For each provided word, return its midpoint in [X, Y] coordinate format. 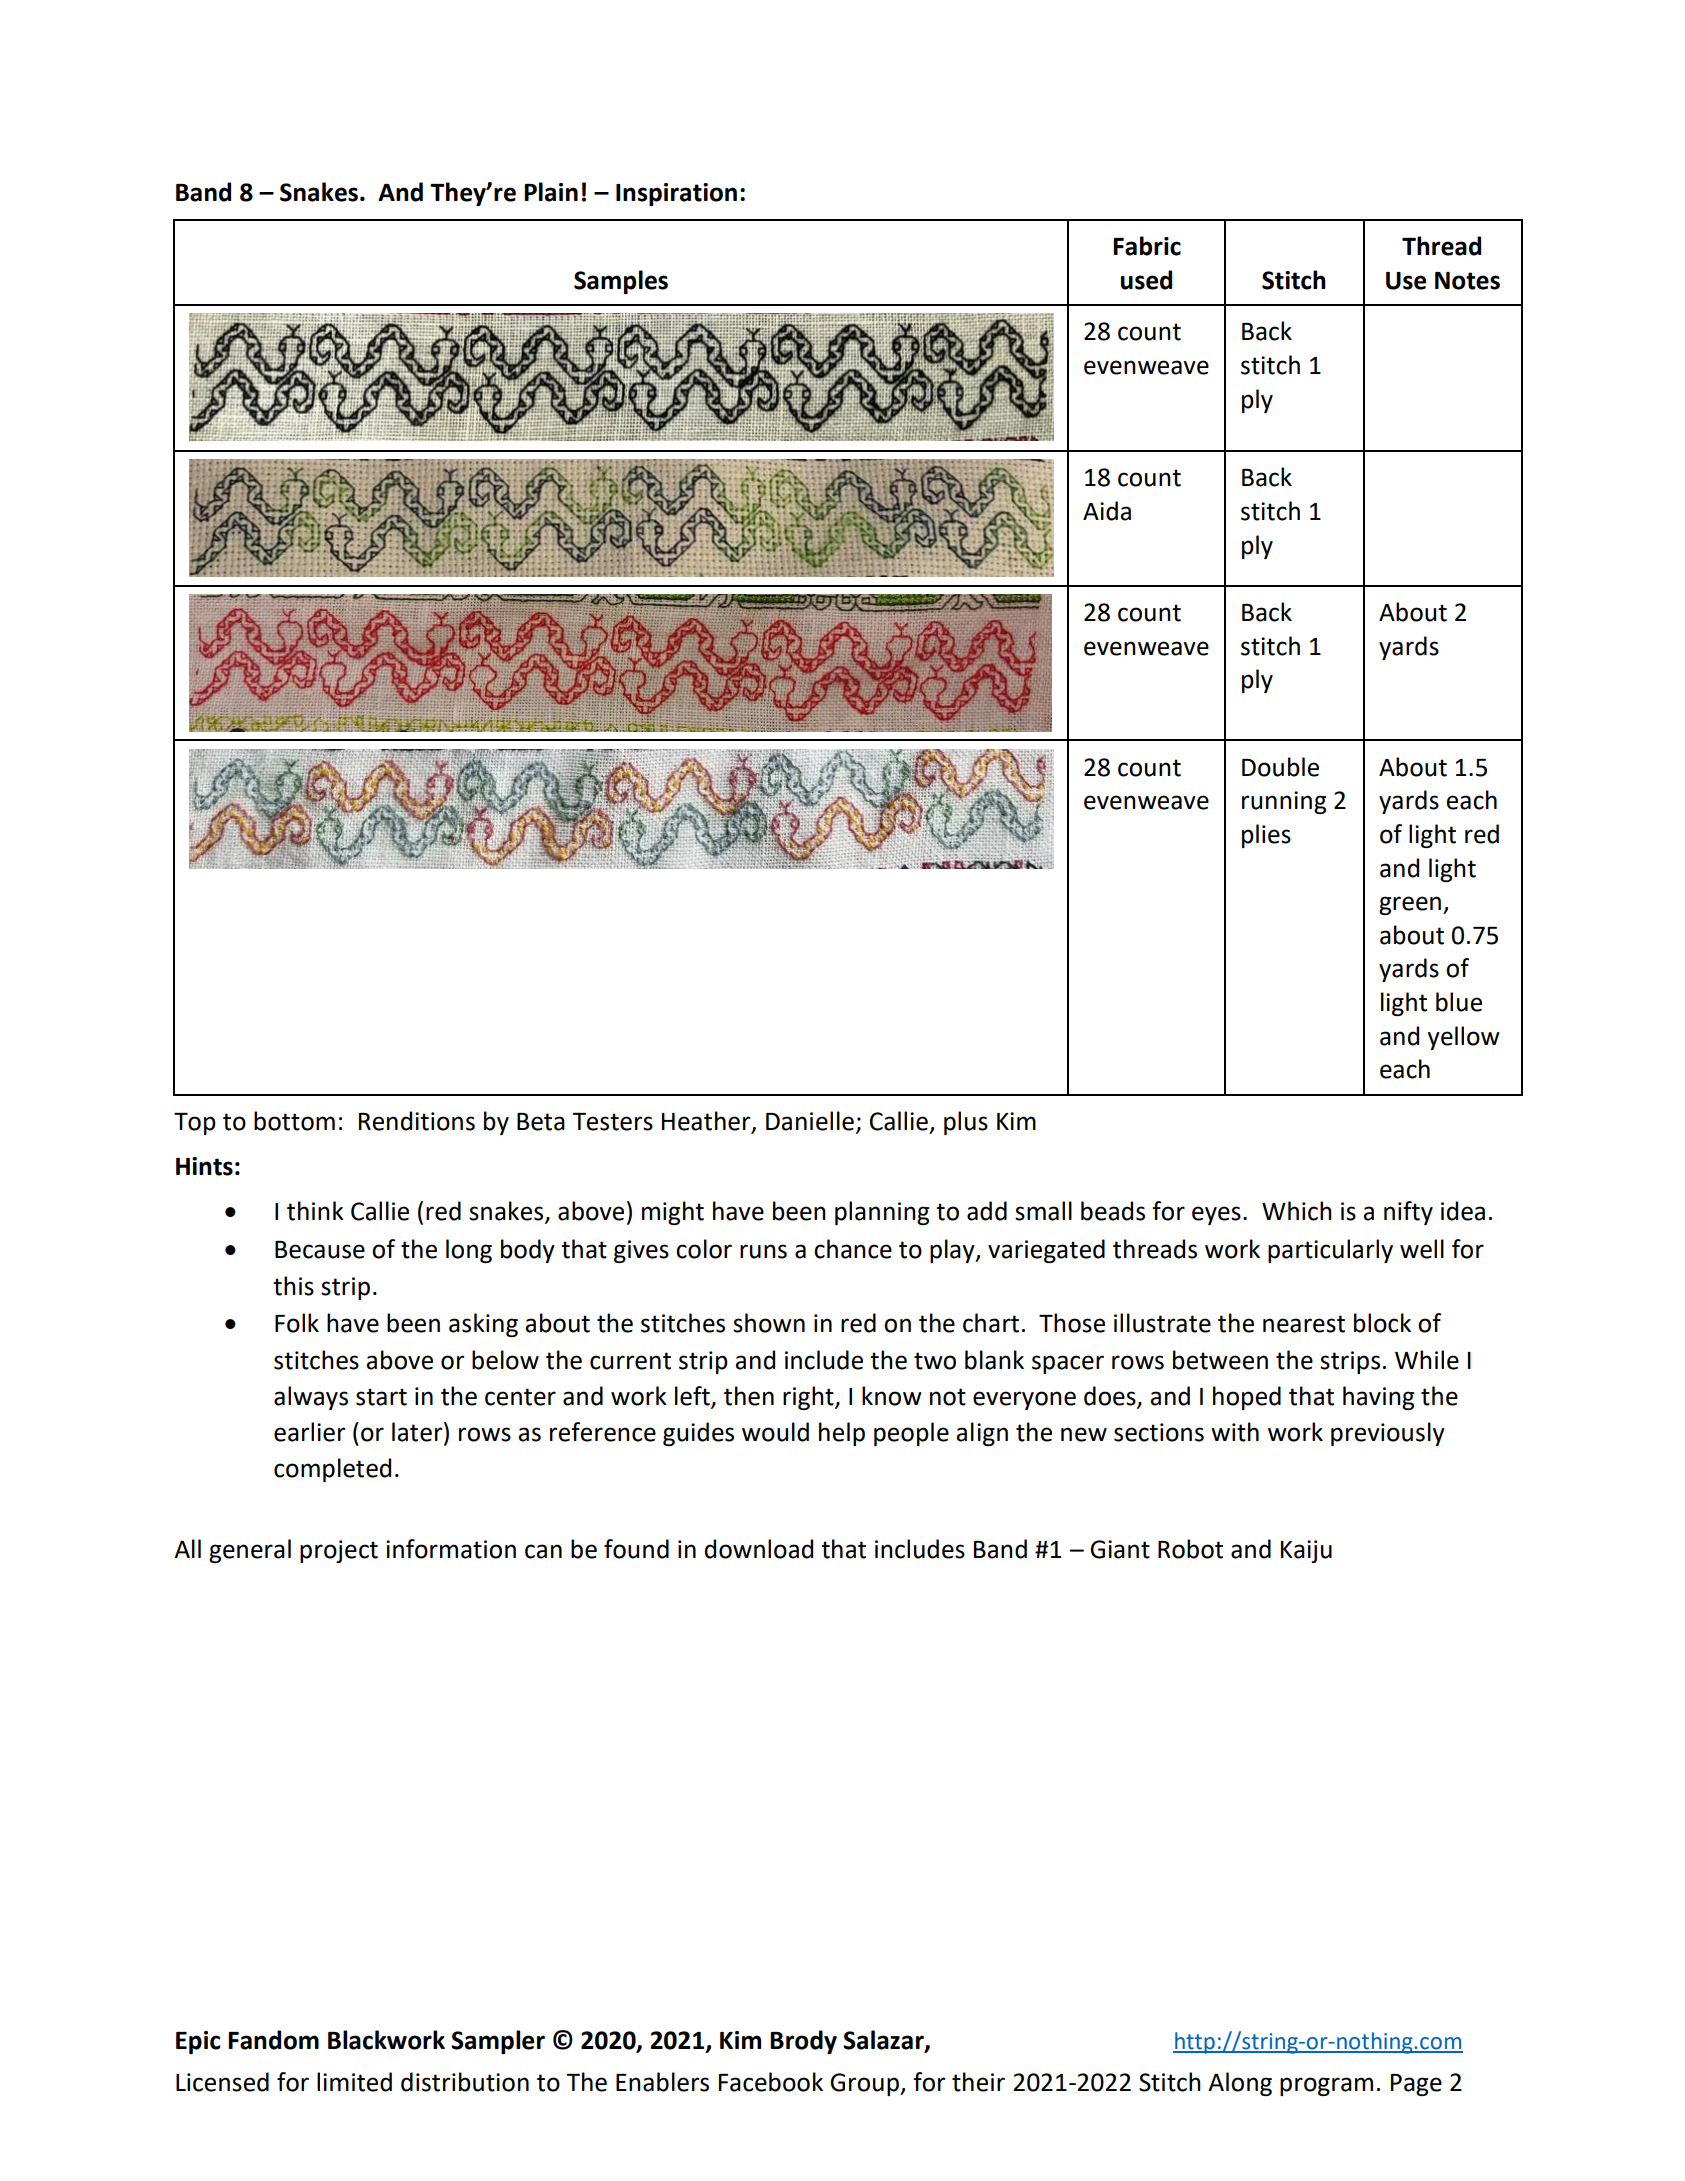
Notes [1467, 281]
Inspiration [676, 194]
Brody [803, 2042]
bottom [294, 1121]
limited [354, 2082]
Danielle [810, 1121]
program [1326, 2086]
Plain [551, 192]
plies [1266, 836]
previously [1388, 1434]
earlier [309, 1432]
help [842, 1434]
